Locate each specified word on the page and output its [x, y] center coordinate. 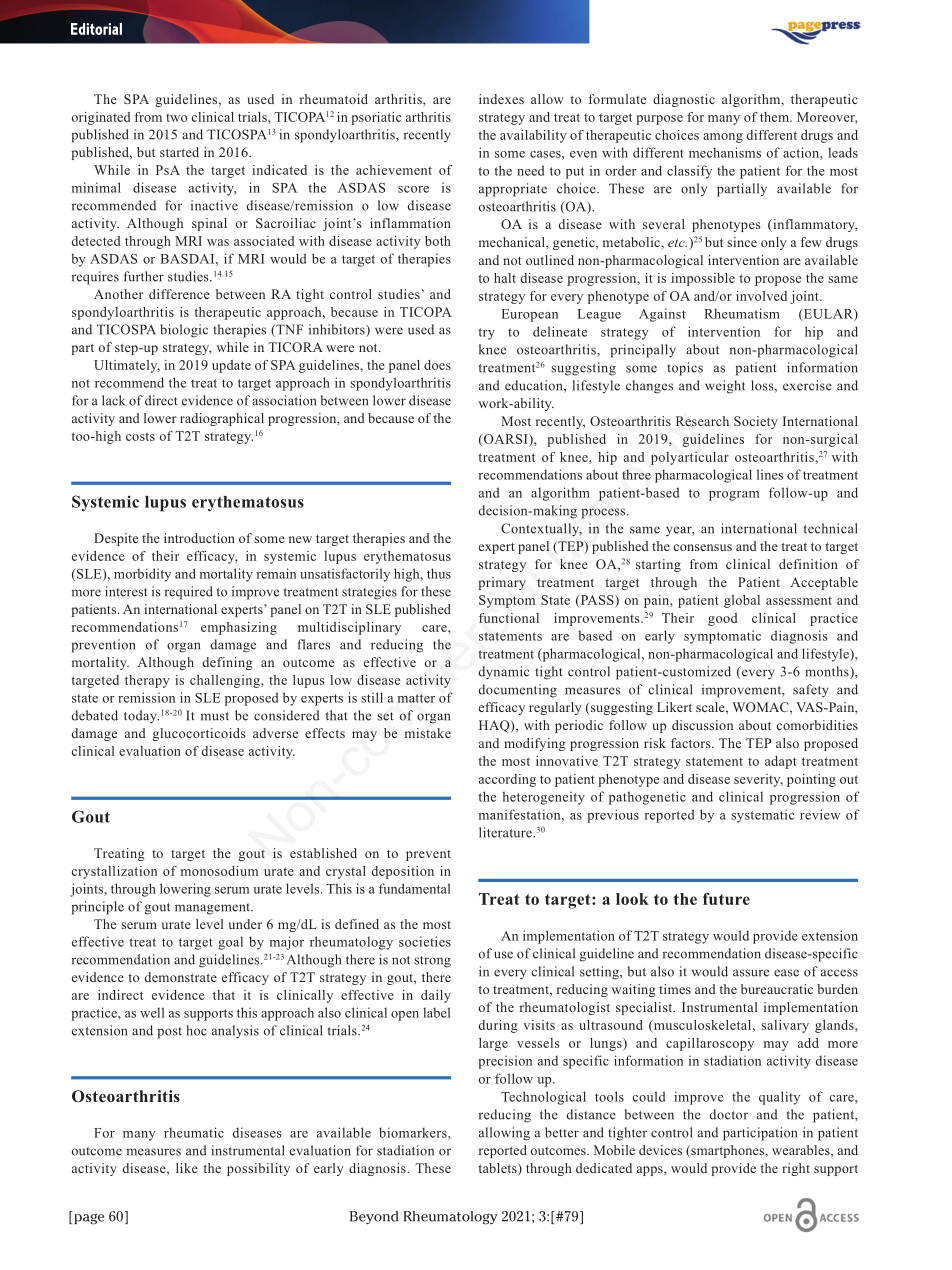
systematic [763, 816]
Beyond [374, 1218]
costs [140, 436]
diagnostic [684, 100]
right [796, 1169]
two [176, 117]
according [507, 780]
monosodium [219, 871]
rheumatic [194, 1132]
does [437, 365]
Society [756, 422]
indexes [501, 99]
